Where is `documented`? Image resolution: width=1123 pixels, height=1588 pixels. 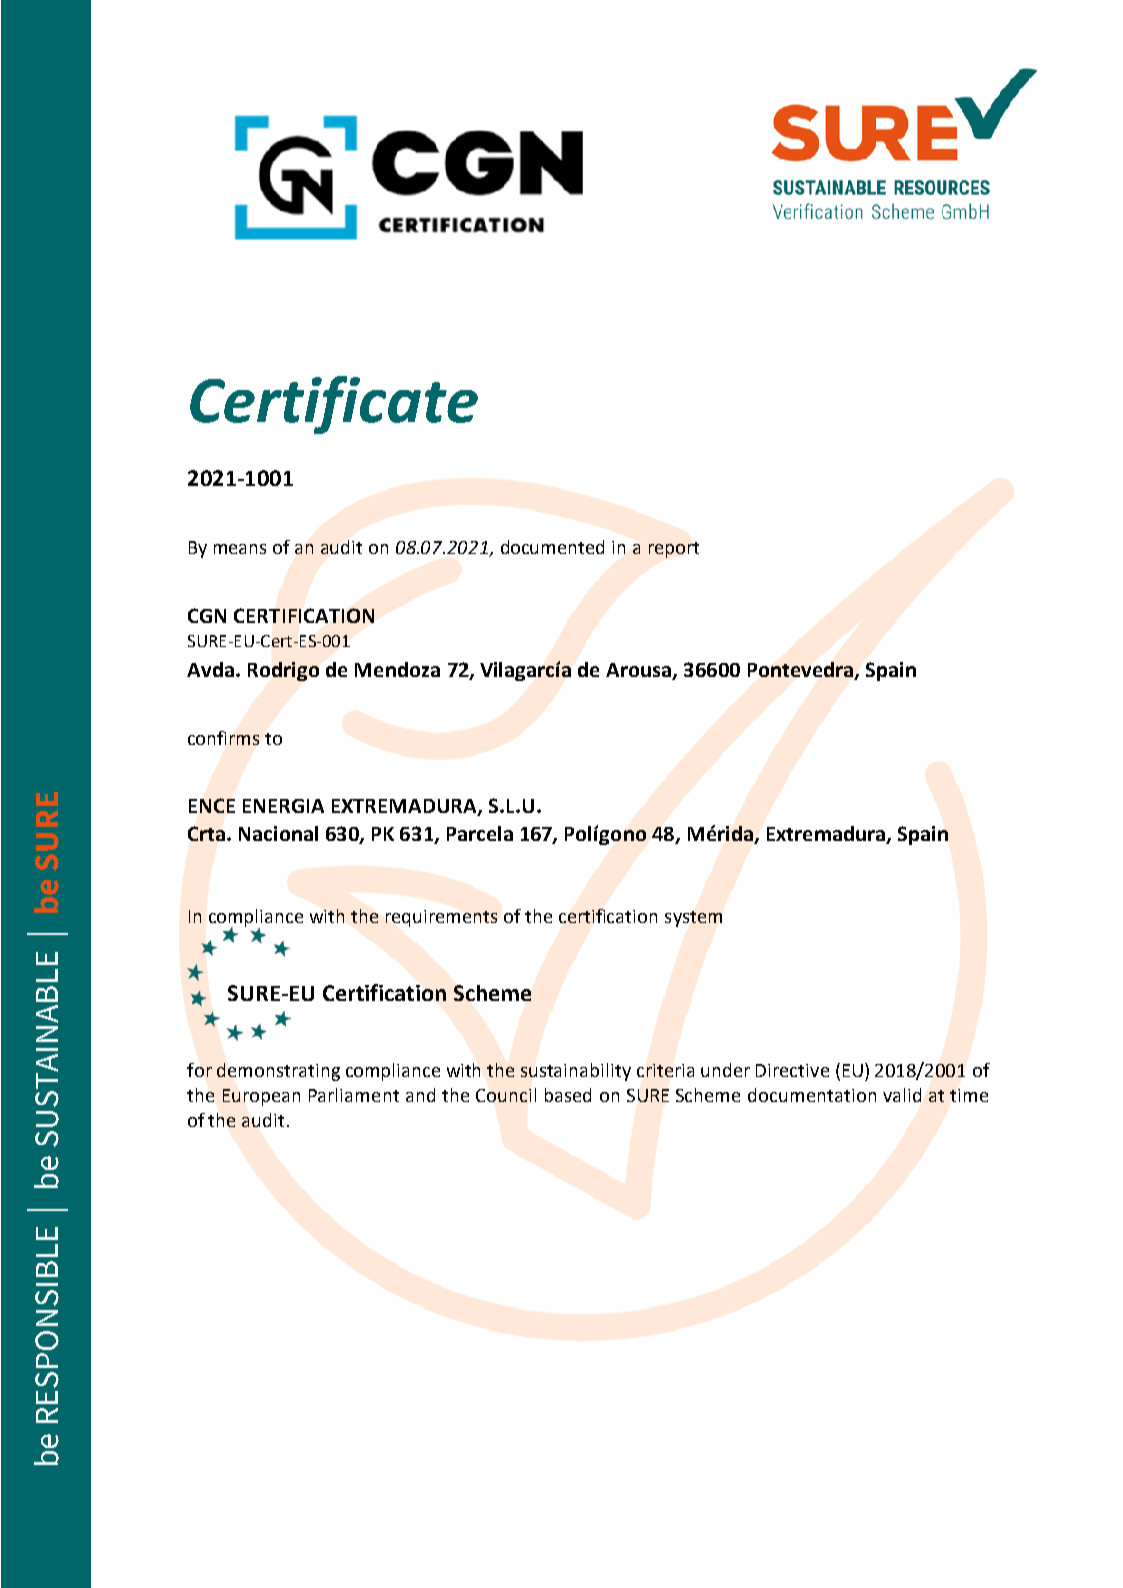 documented is located at coordinates (552, 547).
